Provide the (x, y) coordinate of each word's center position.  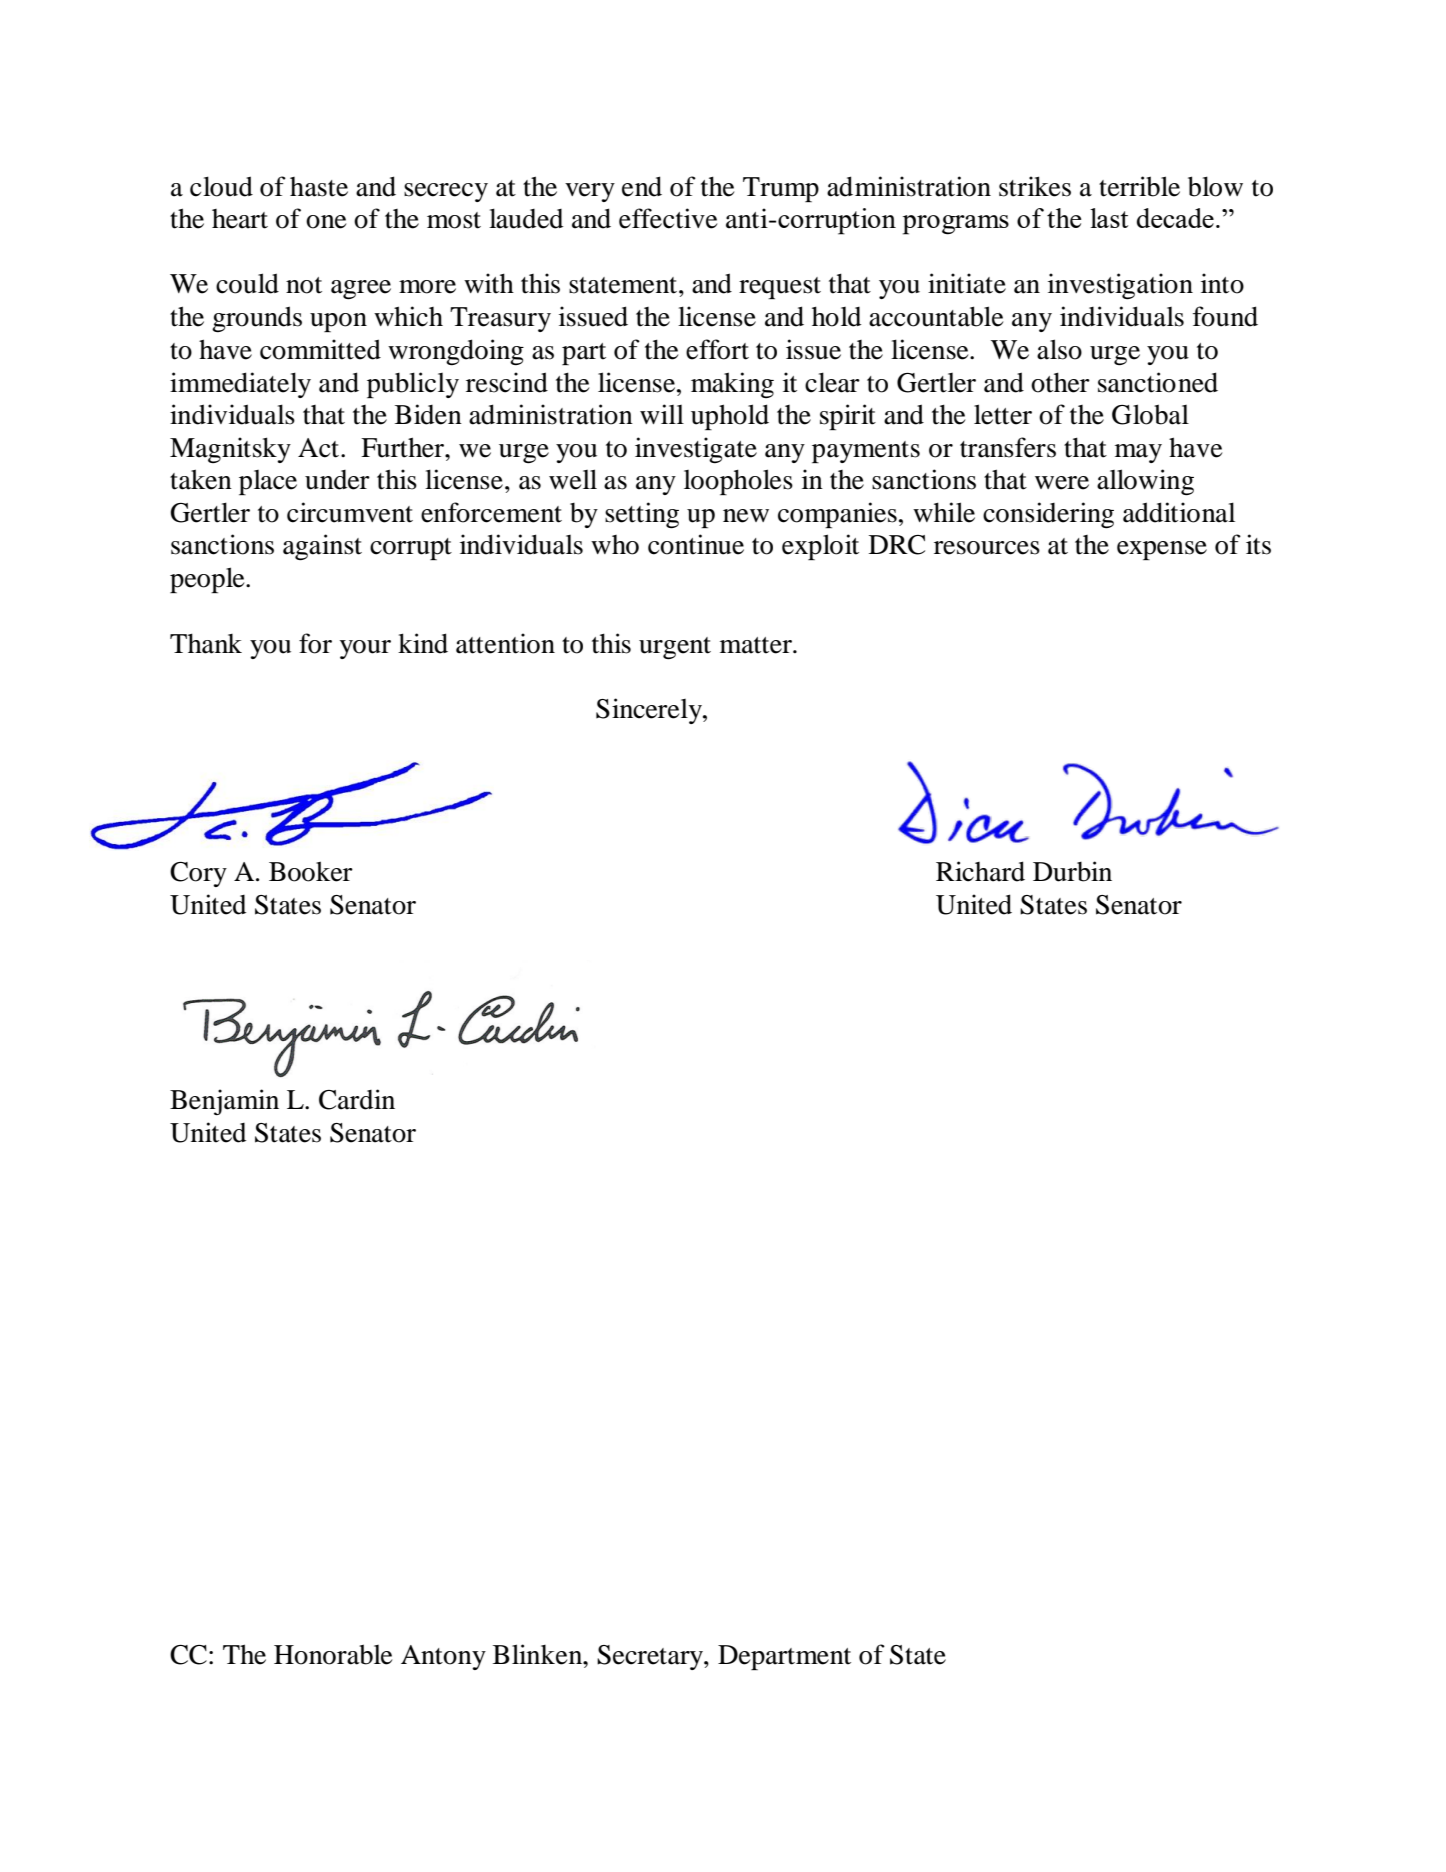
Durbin (1072, 871)
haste (319, 187)
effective (668, 218)
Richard (980, 871)
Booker (311, 871)
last (1109, 218)
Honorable (333, 1654)
